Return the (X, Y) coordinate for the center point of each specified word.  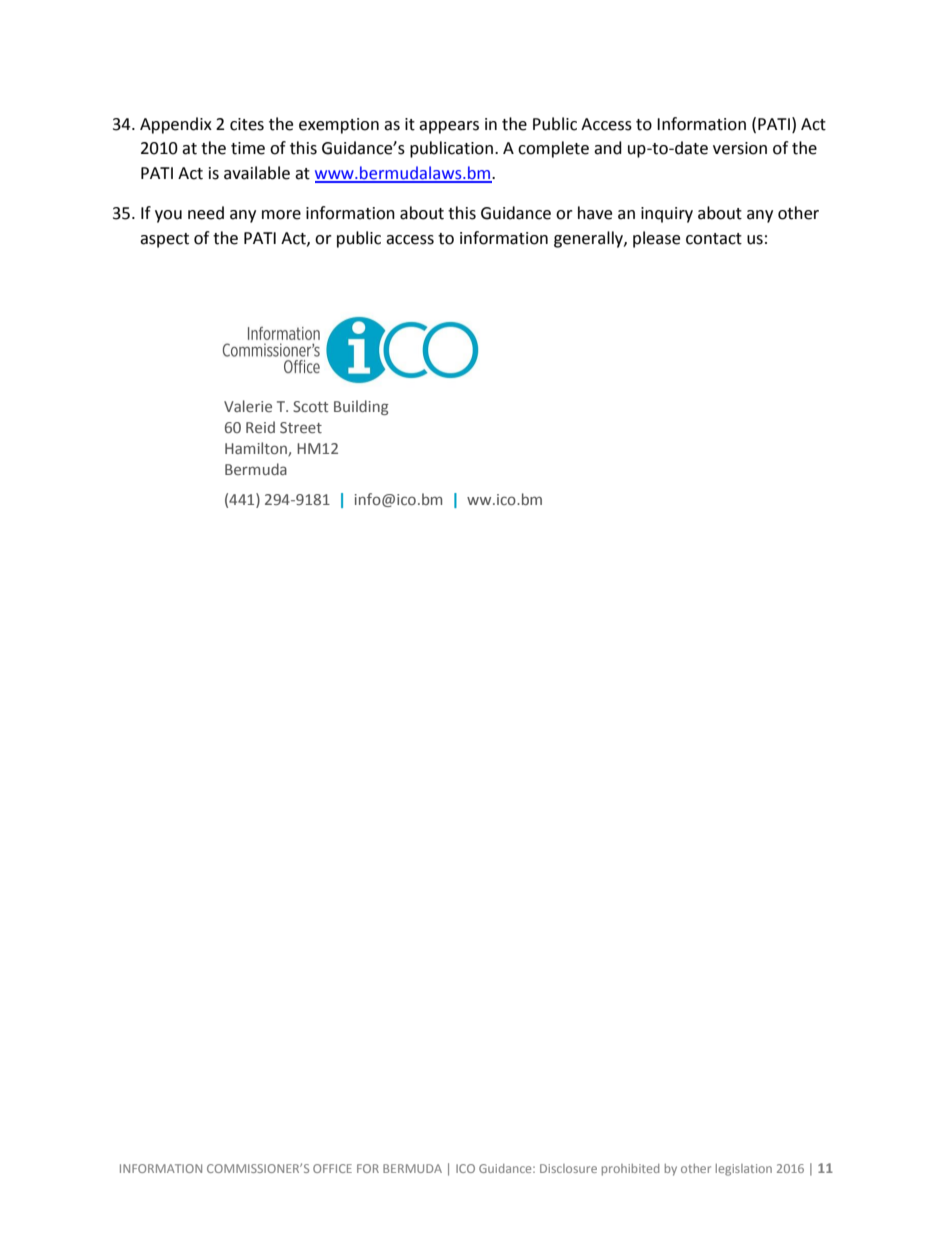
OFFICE (332, 1168)
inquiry (667, 215)
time (248, 148)
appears (449, 127)
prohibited (630, 1170)
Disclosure (568, 1168)
